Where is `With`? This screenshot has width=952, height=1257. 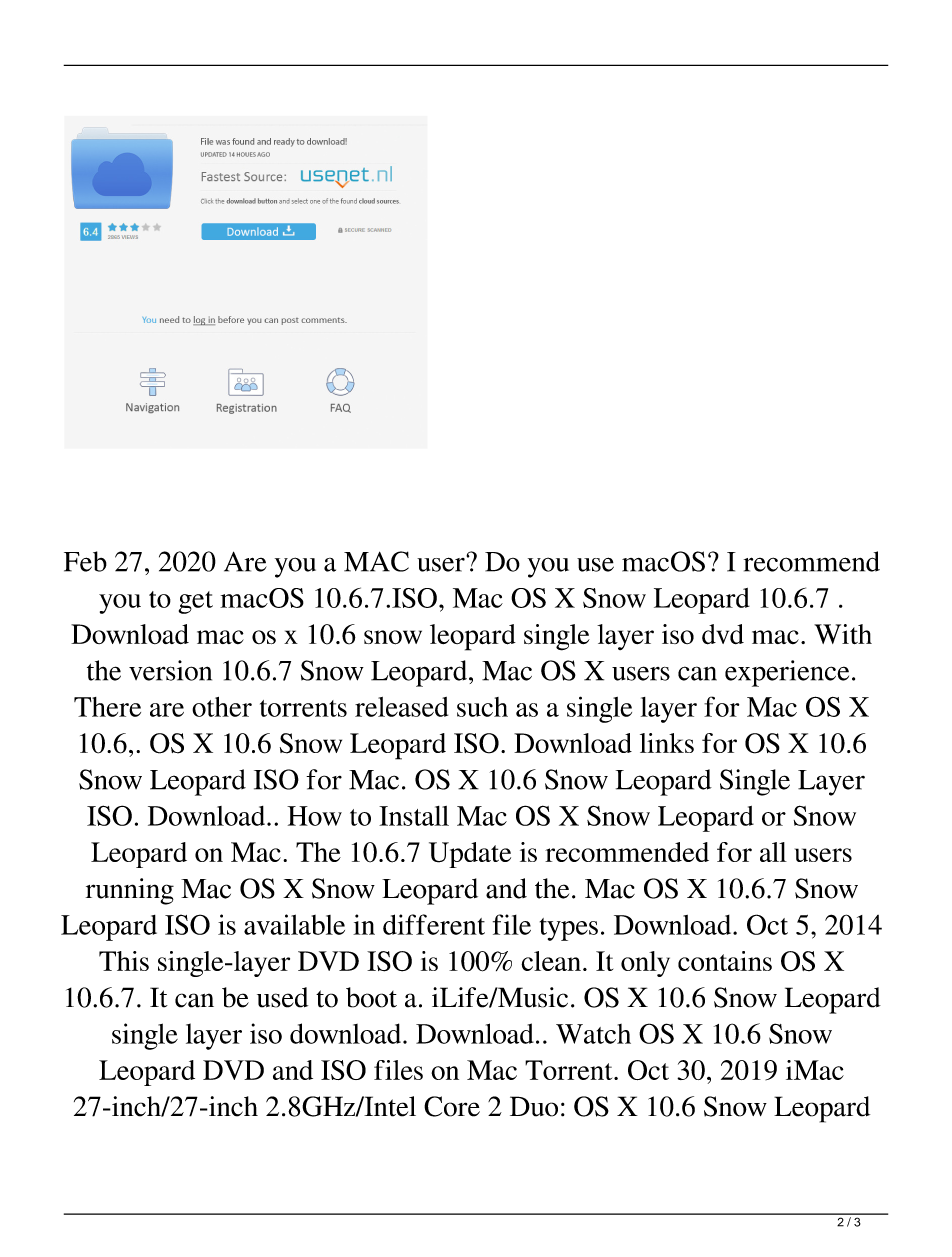
With is located at coordinates (843, 634).
